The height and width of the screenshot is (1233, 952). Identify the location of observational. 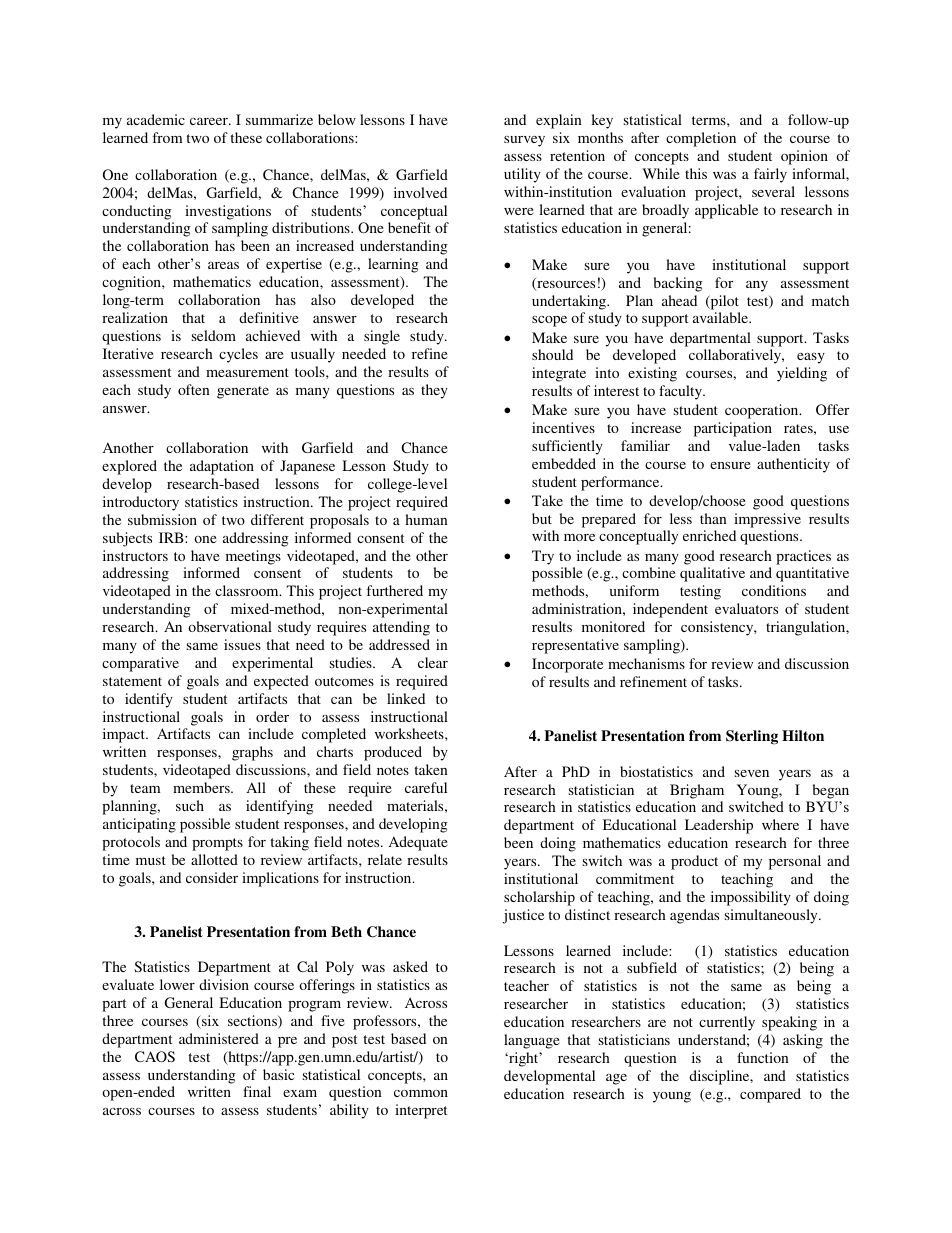
(230, 626).
